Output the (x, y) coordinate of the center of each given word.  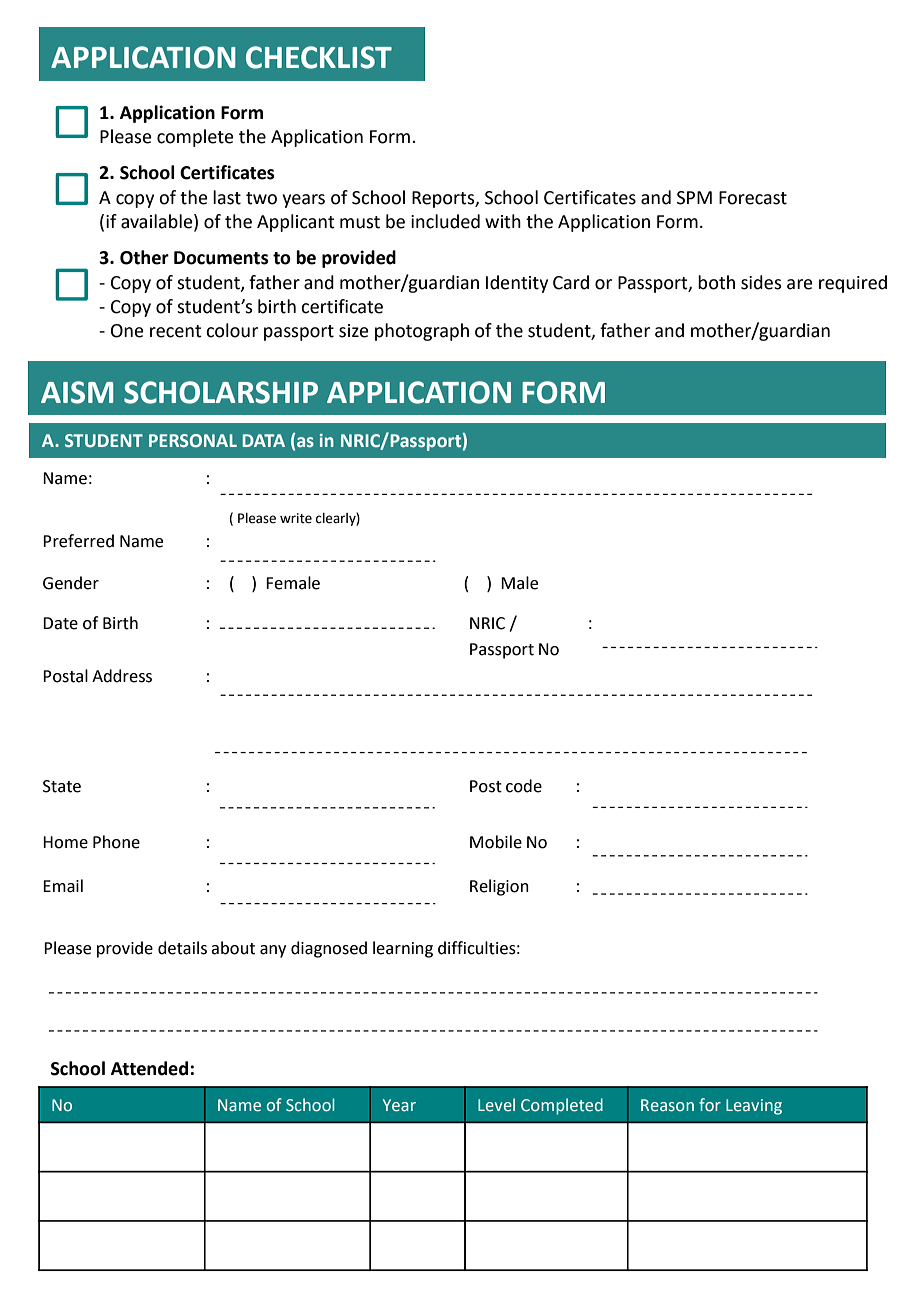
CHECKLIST (319, 57)
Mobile (496, 842)
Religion (499, 887)
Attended (149, 1068)
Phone (116, 842)
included (445, 221)
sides (761, 282)
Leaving (754, 1107)
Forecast (753, 198)
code (524, 786)
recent (176, 331)
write (296, 518)
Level (496, 1104)
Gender (71, 583)
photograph (422, 332)
